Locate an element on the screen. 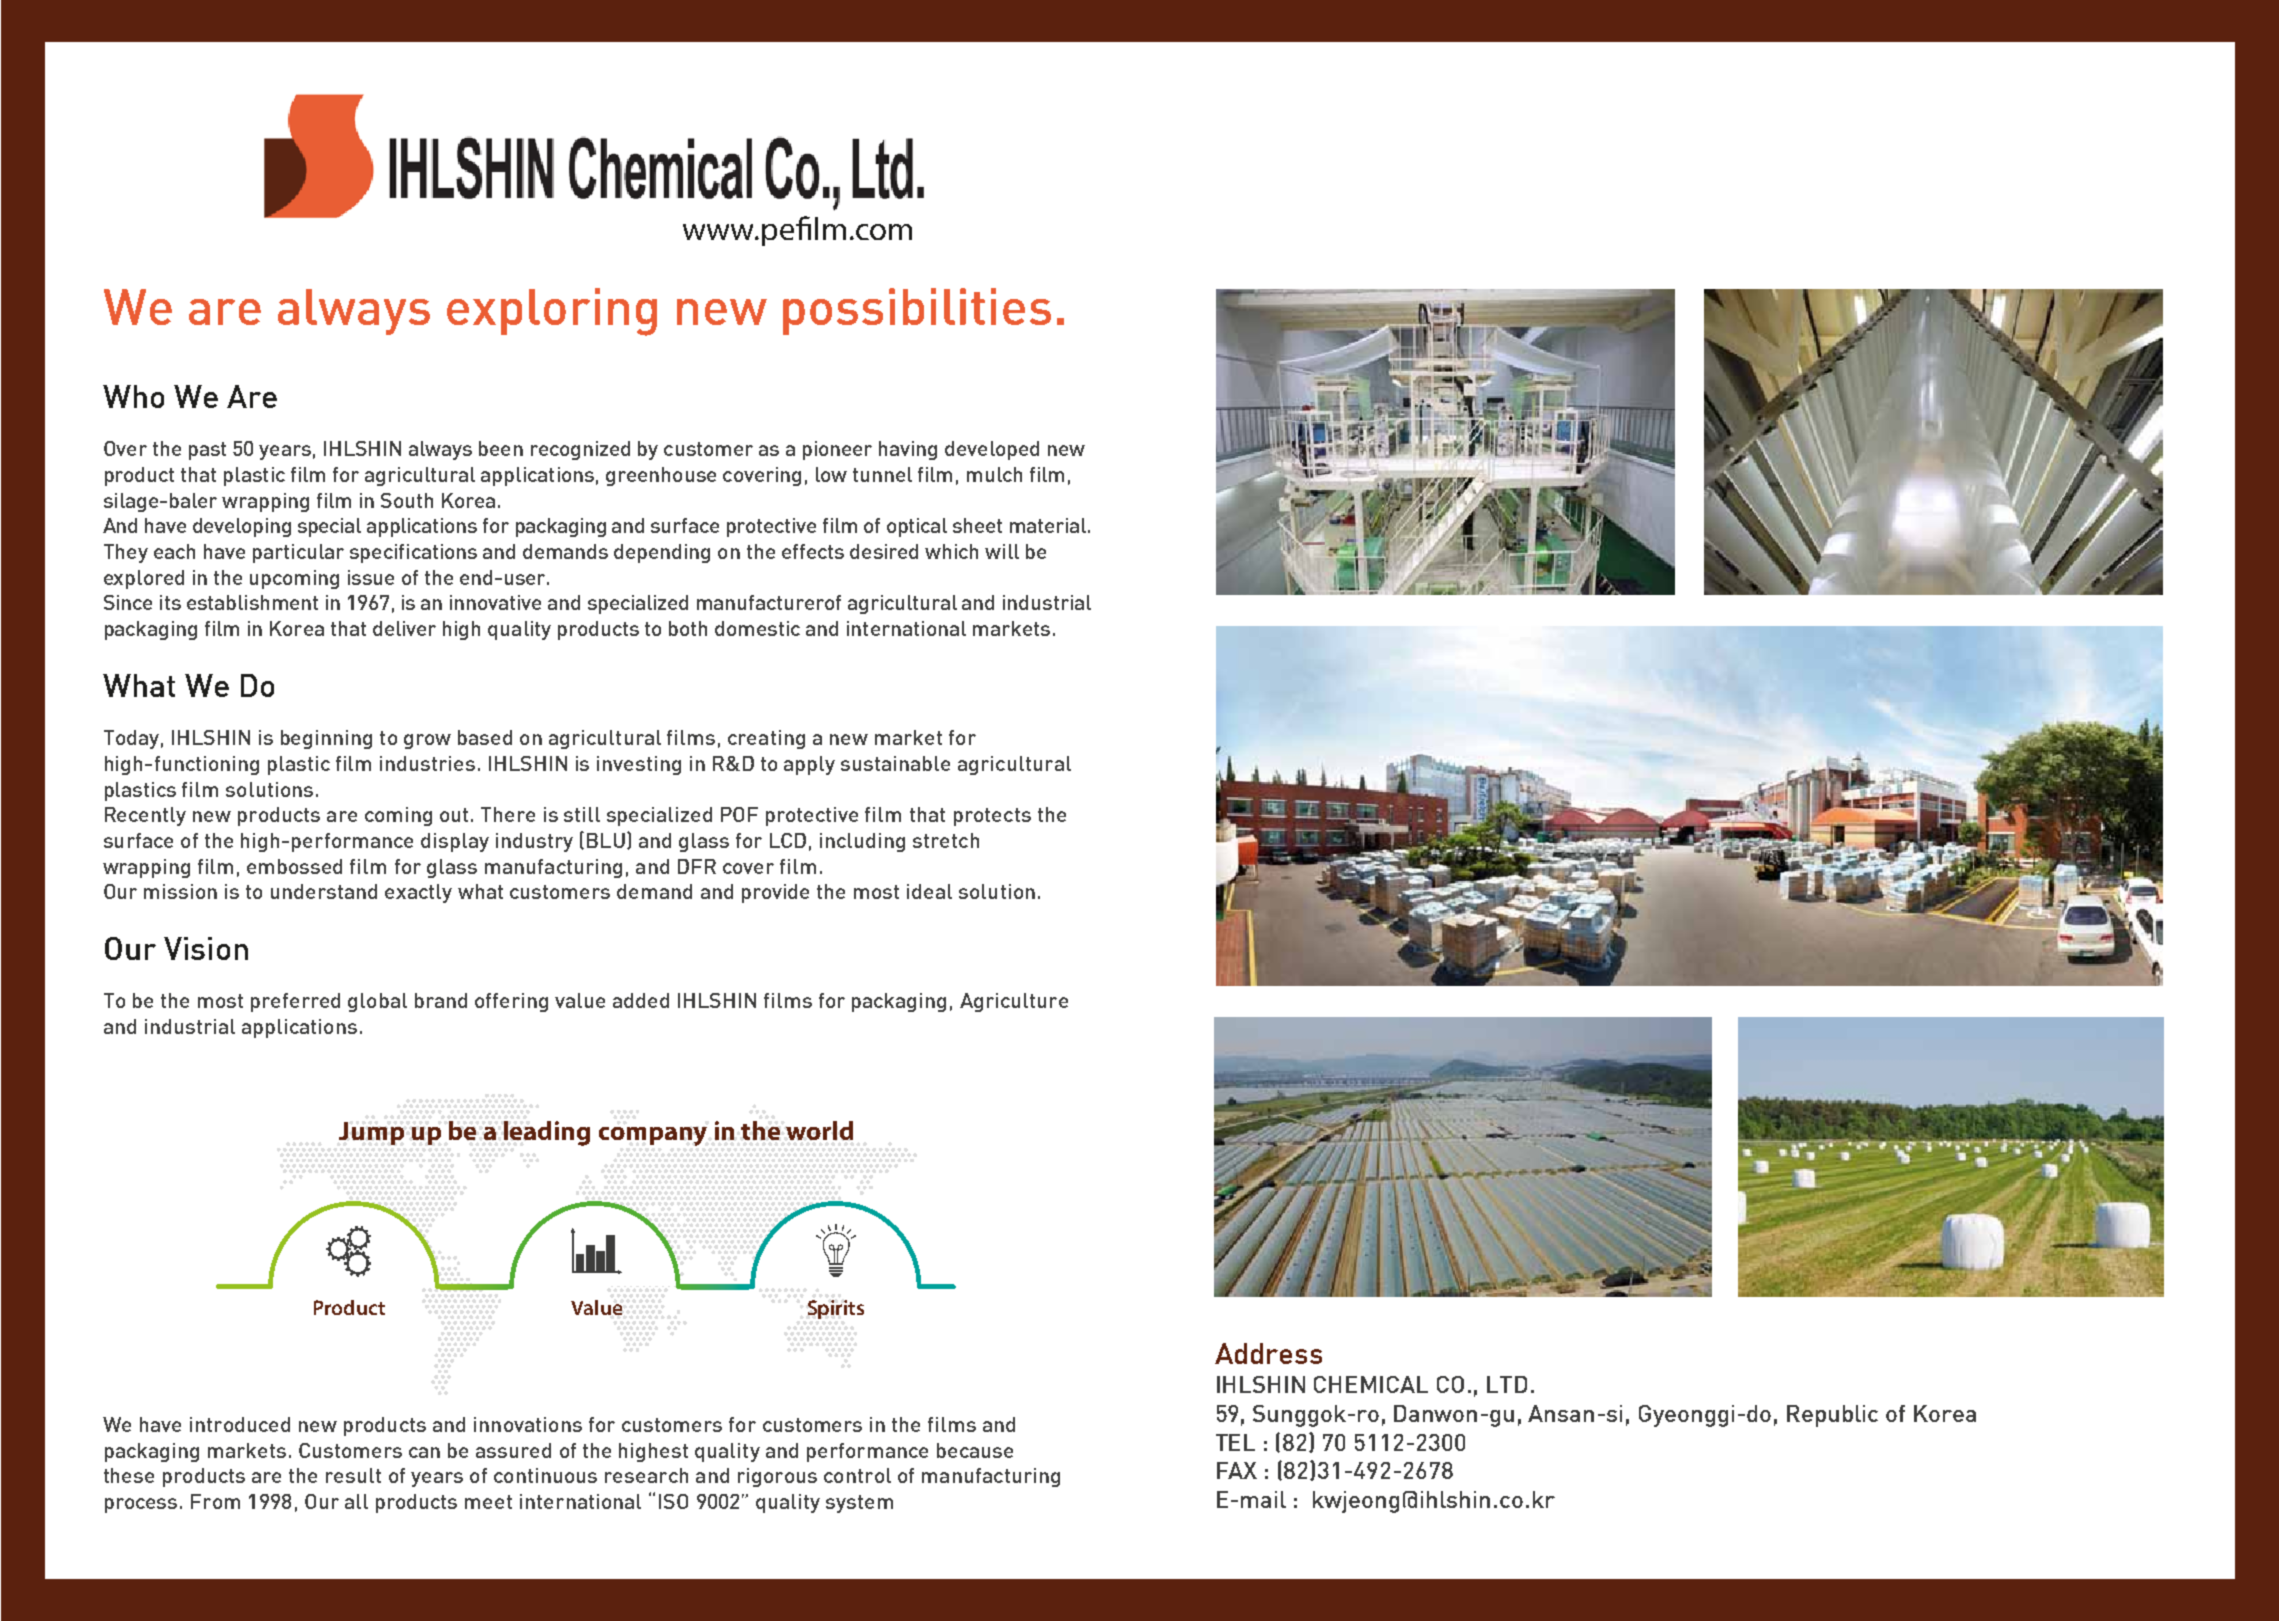 The height and width of the screenshot is (1621, 2279). developed is located at coordinates (992, 450).
